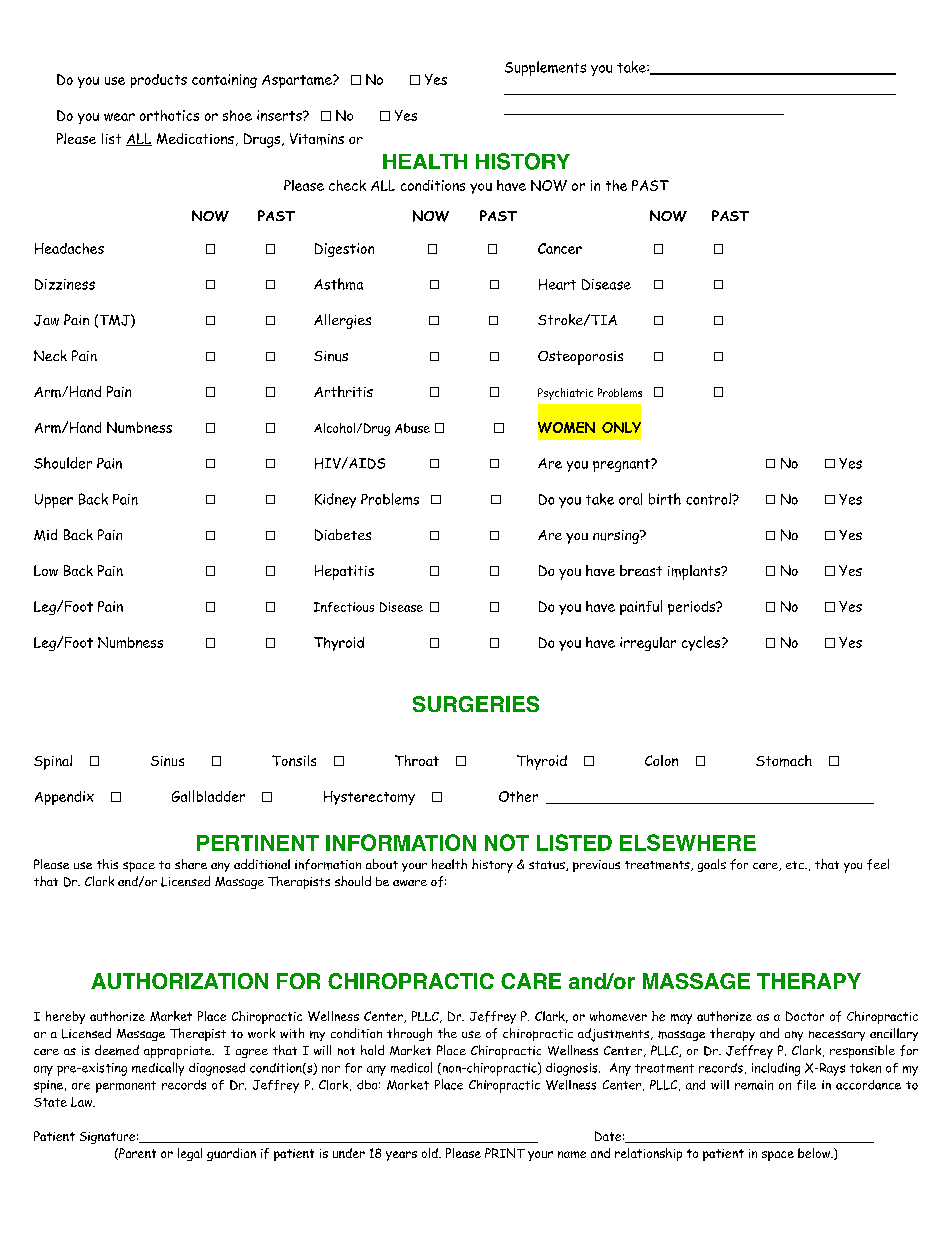  Describe the element at coordinates (693, 608) in the screenshot. I see `periods` at that location.
